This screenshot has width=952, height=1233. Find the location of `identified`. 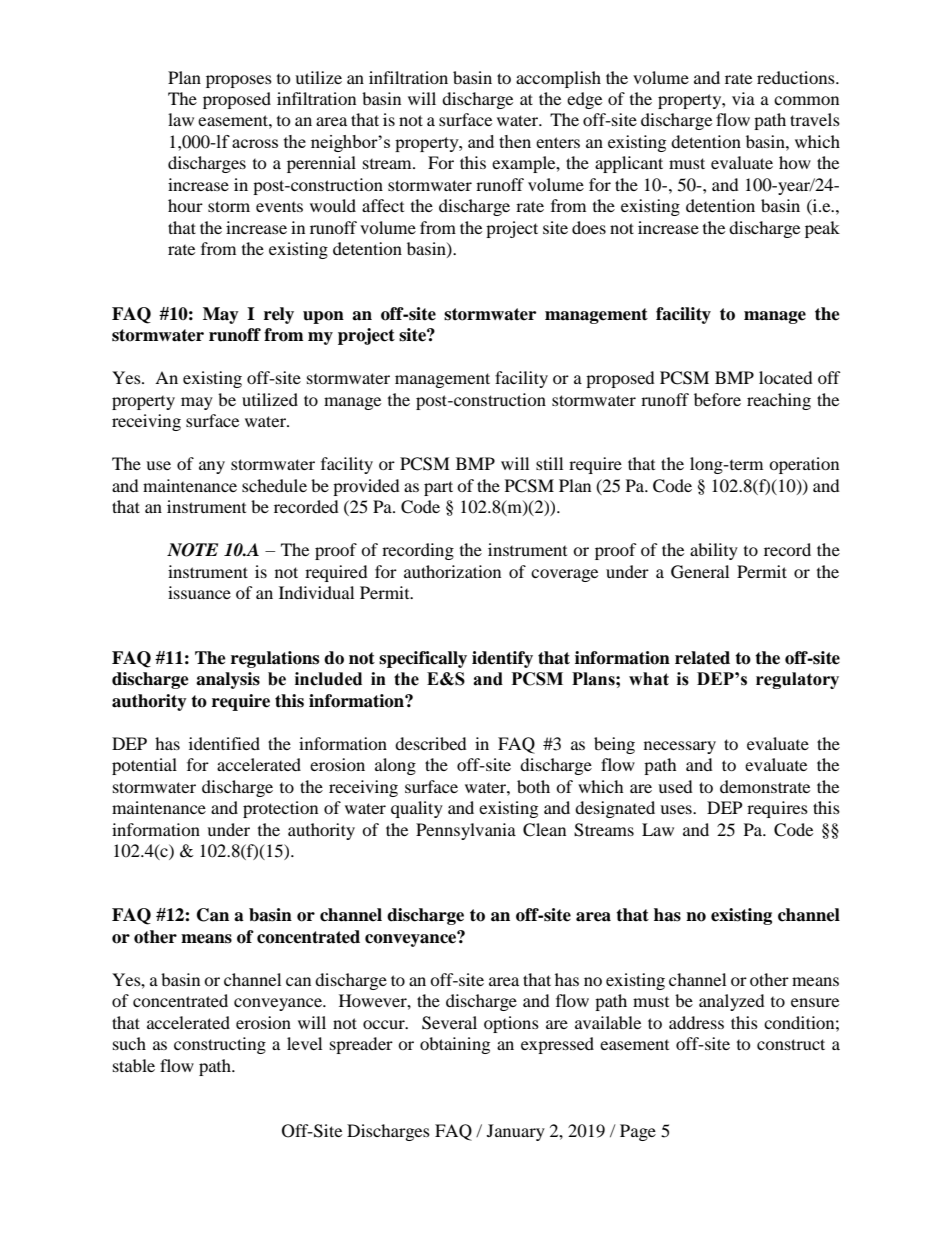

identified is located at coordinates (224, 743).
